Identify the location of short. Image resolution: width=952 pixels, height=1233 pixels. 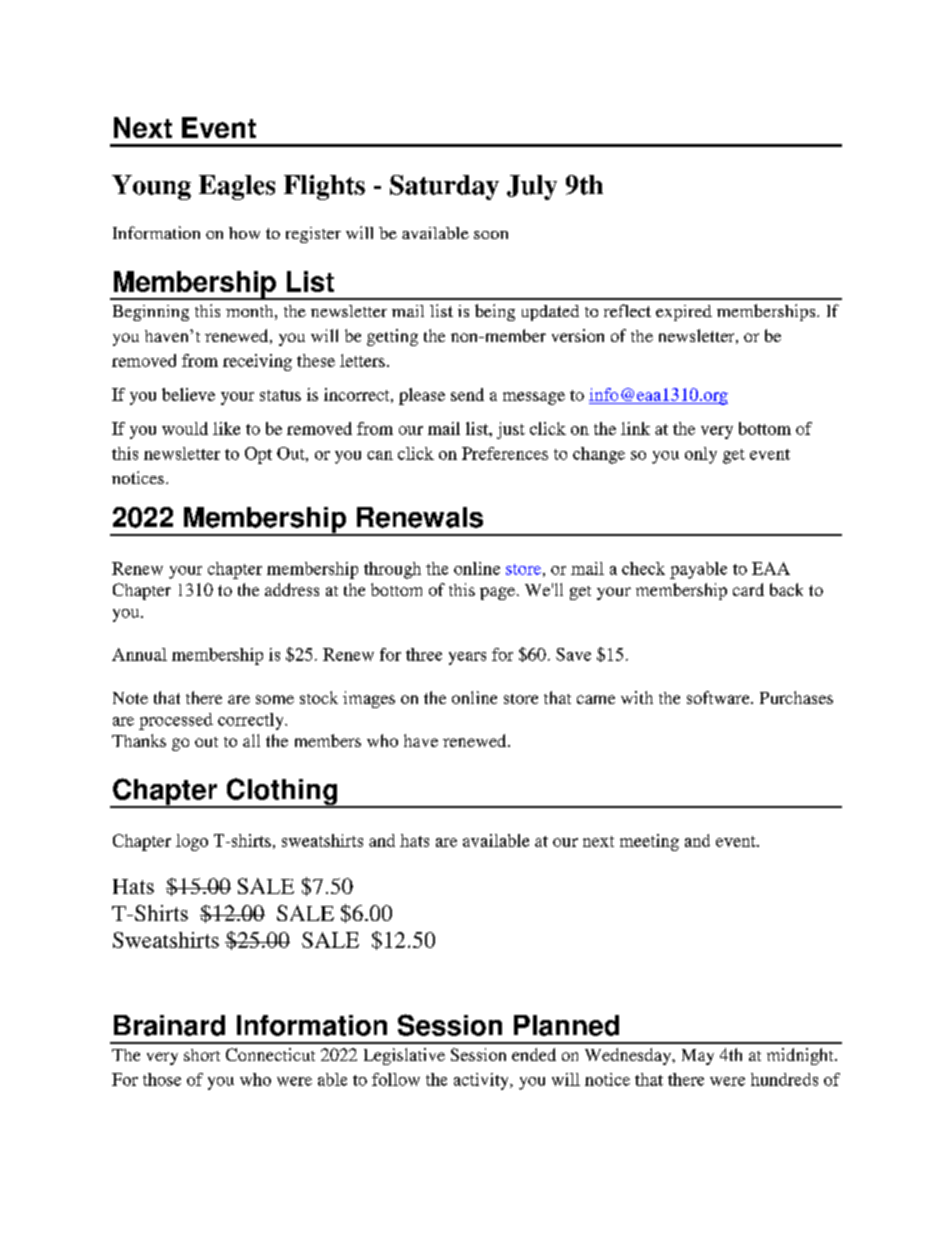
(202, 1055).
